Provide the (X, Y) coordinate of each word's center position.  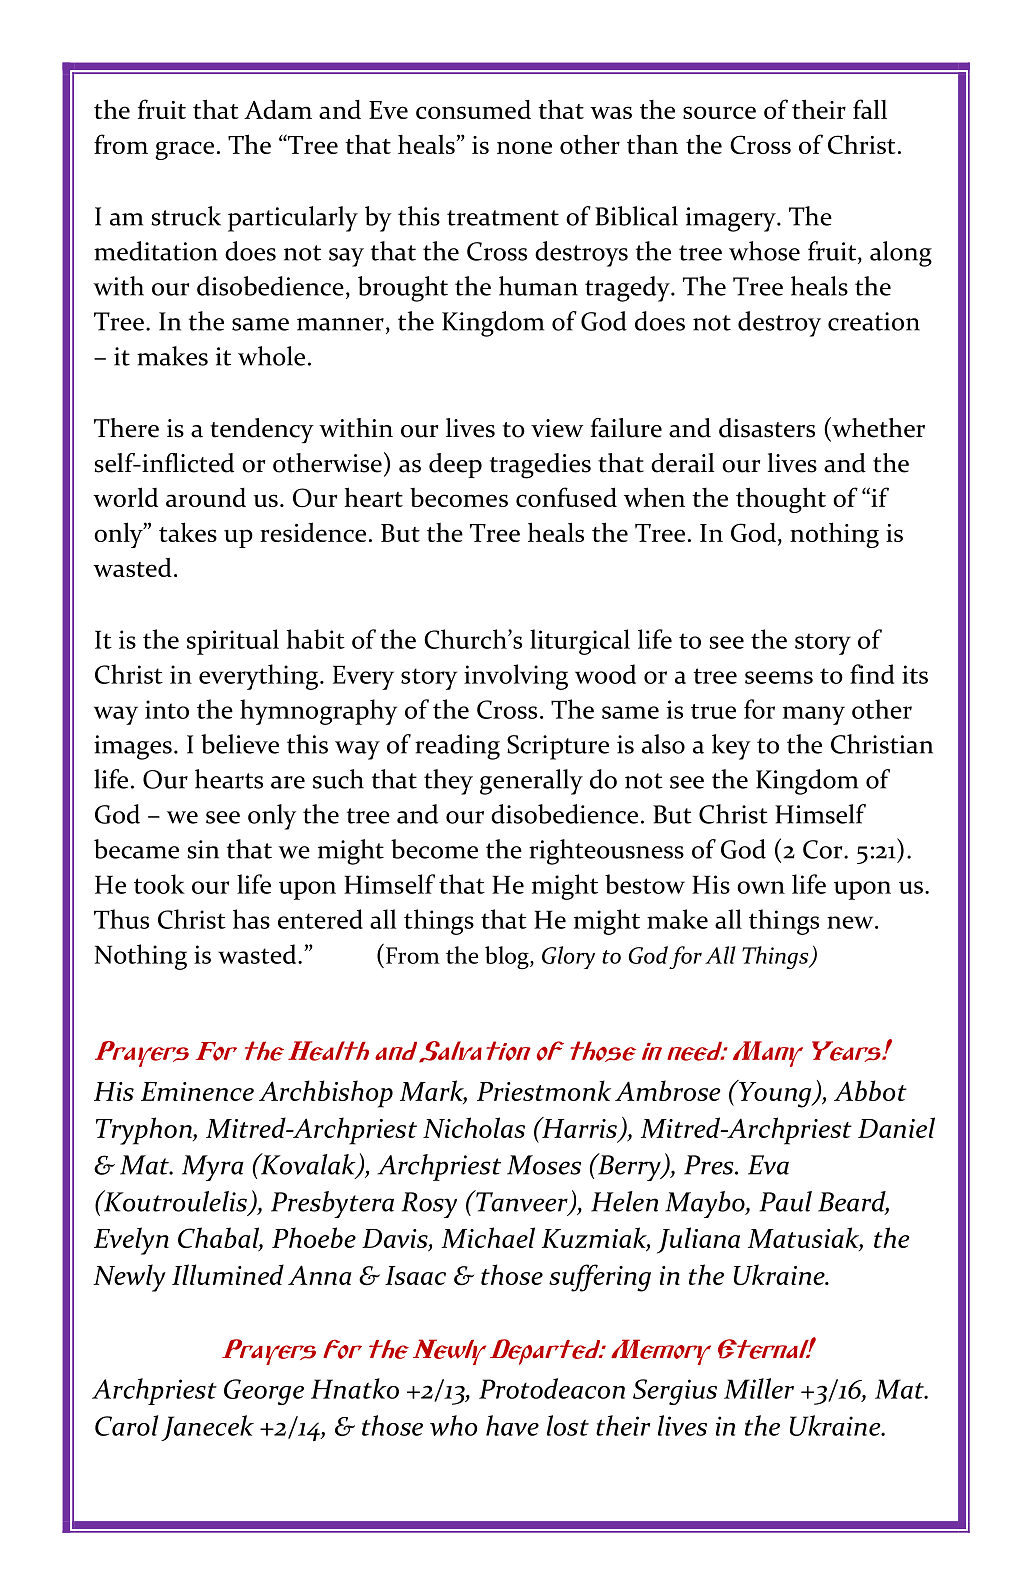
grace (184, 150)
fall (870, 109)
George (264, 1392)
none (524, 147)
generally (531, 782)
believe (240, 744)
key (731, 747)
